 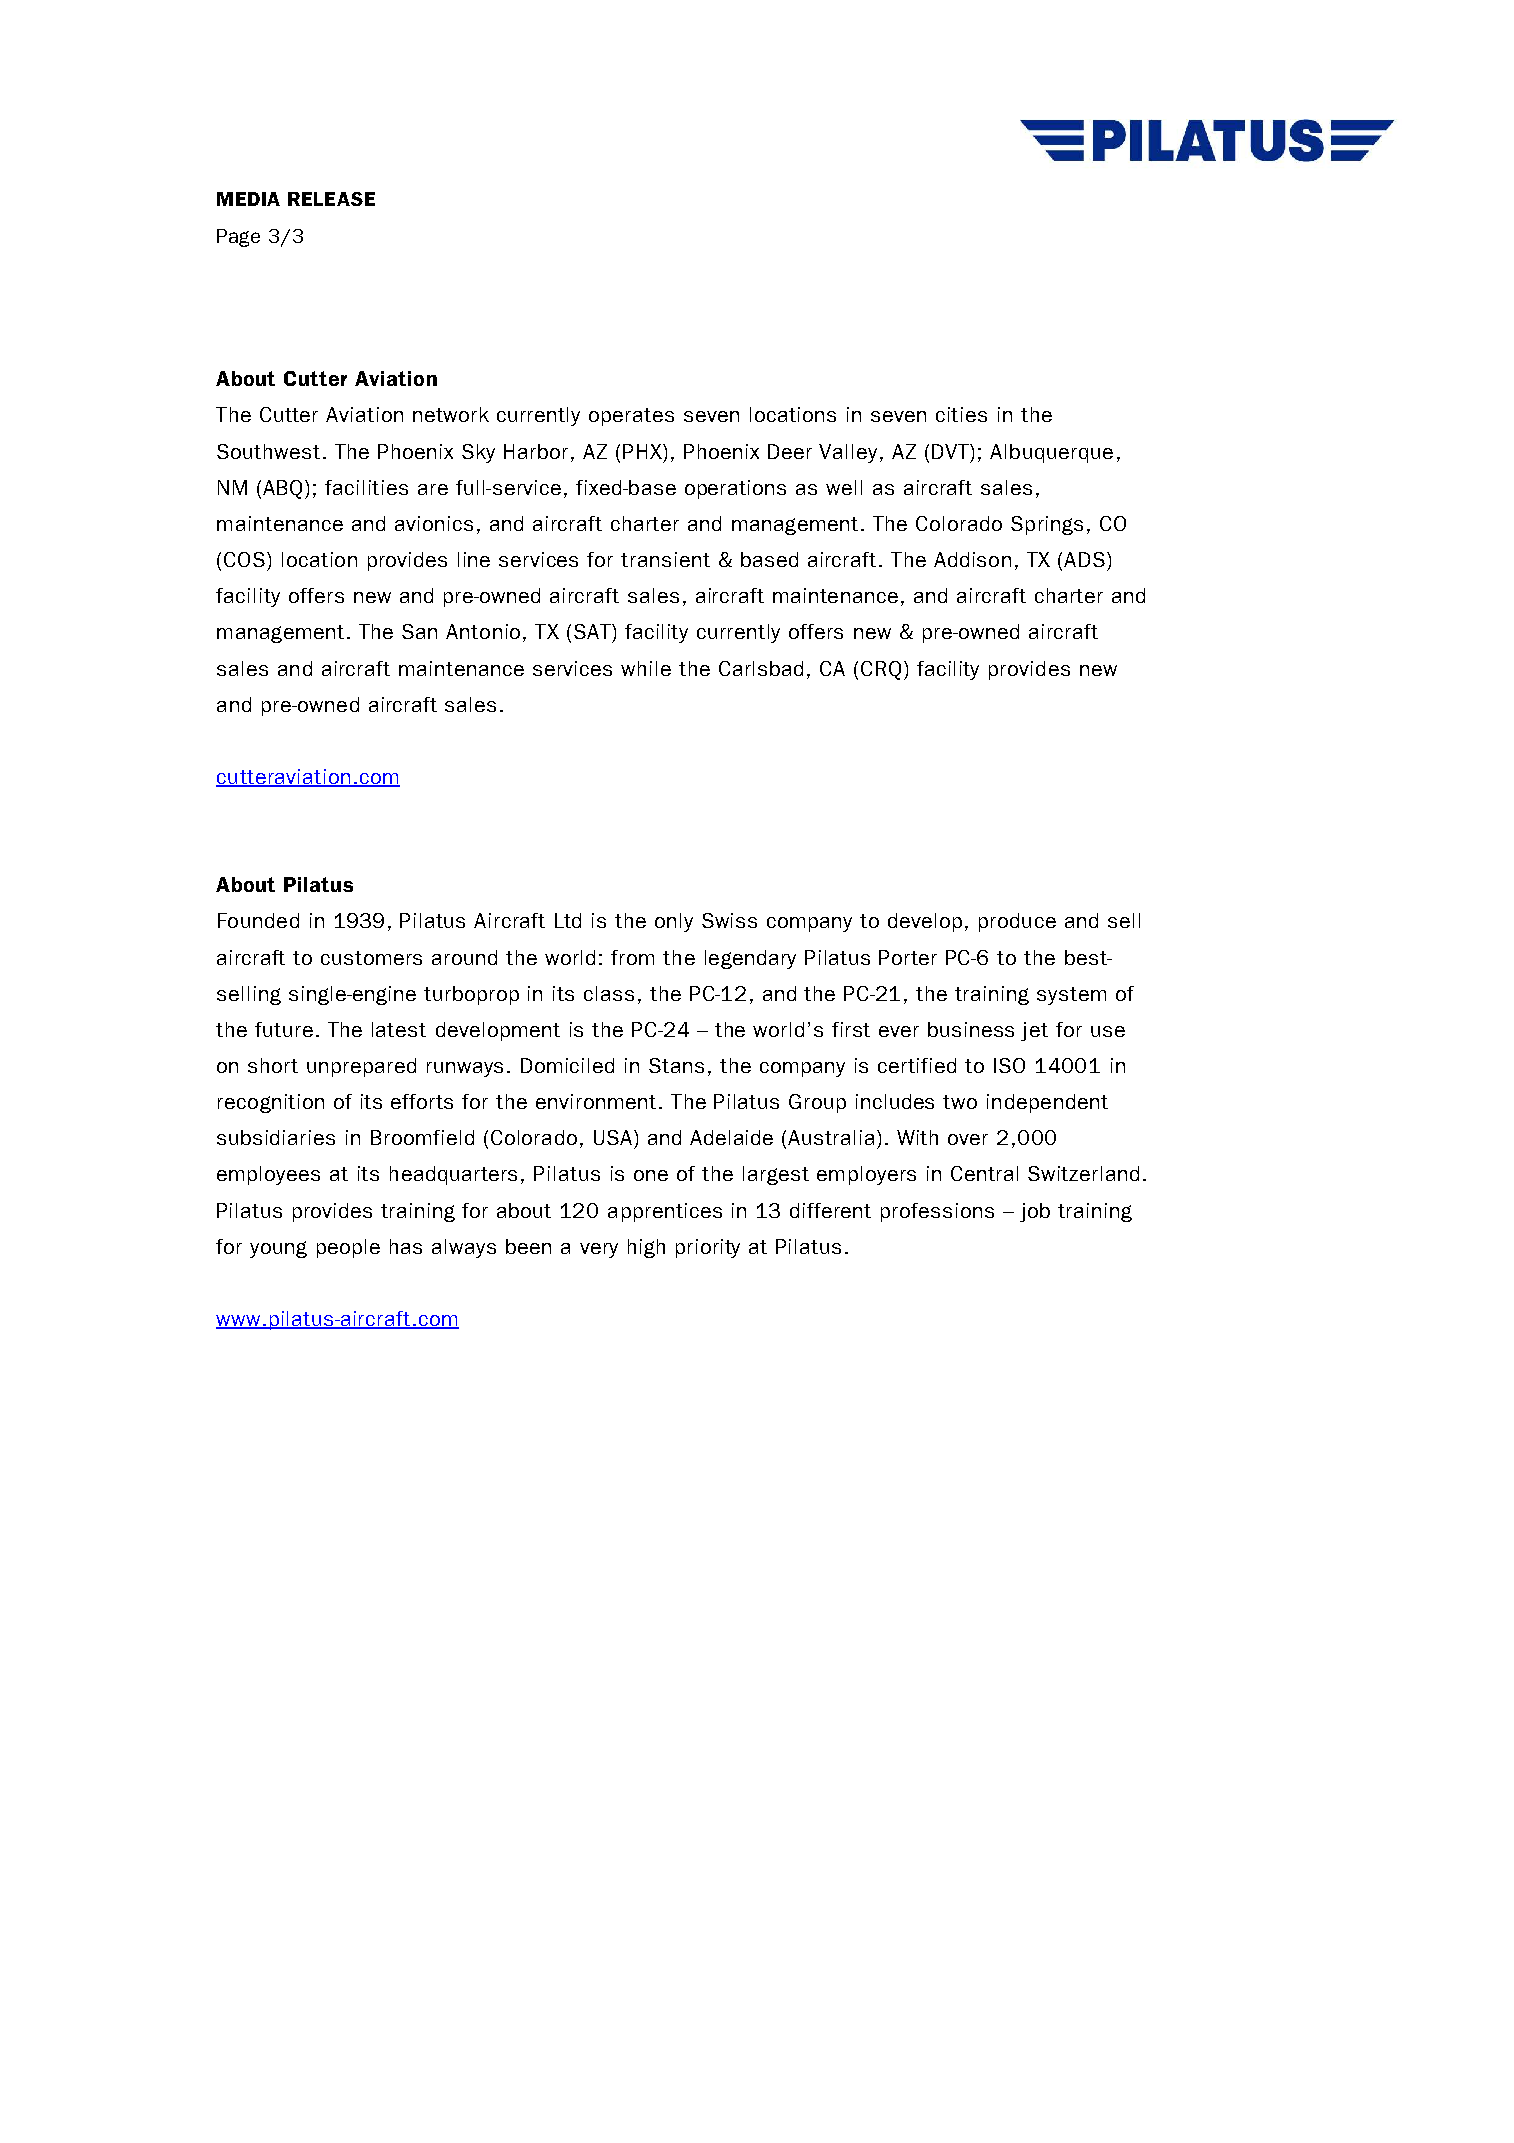 What do you see at coordinates (348, 1248) in the page?
I see `people` at bounding box center [348, 1248].
